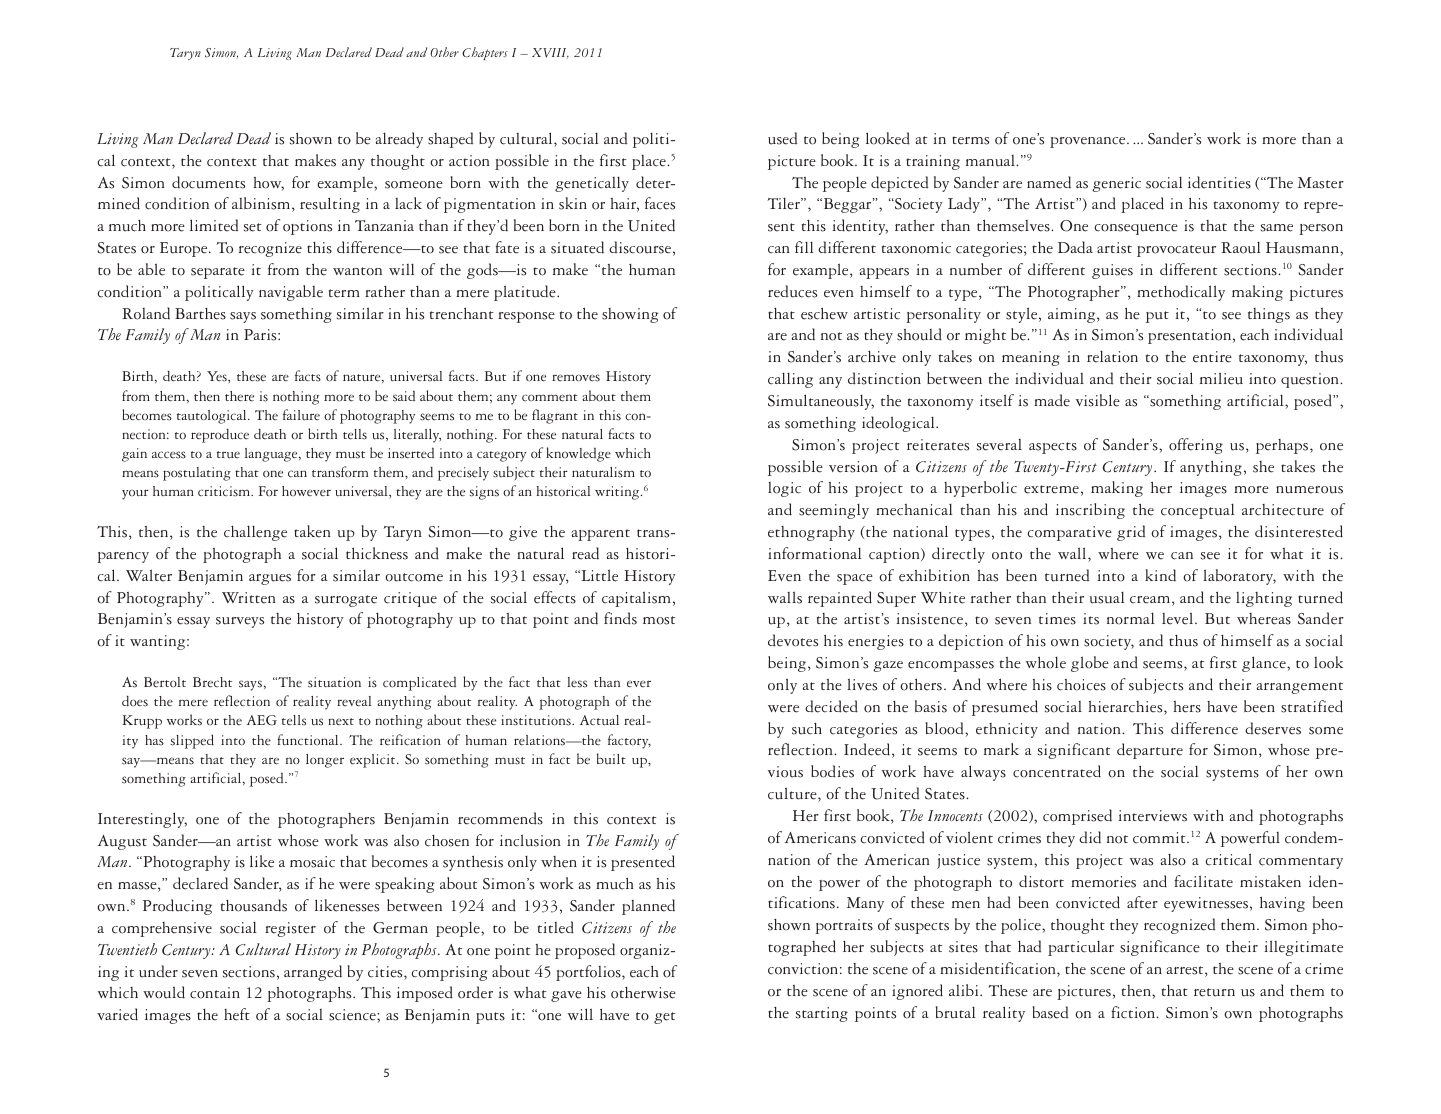 The width and height of the document is (1441, 1114). I want to click on ethnography, so click(811, 533).
